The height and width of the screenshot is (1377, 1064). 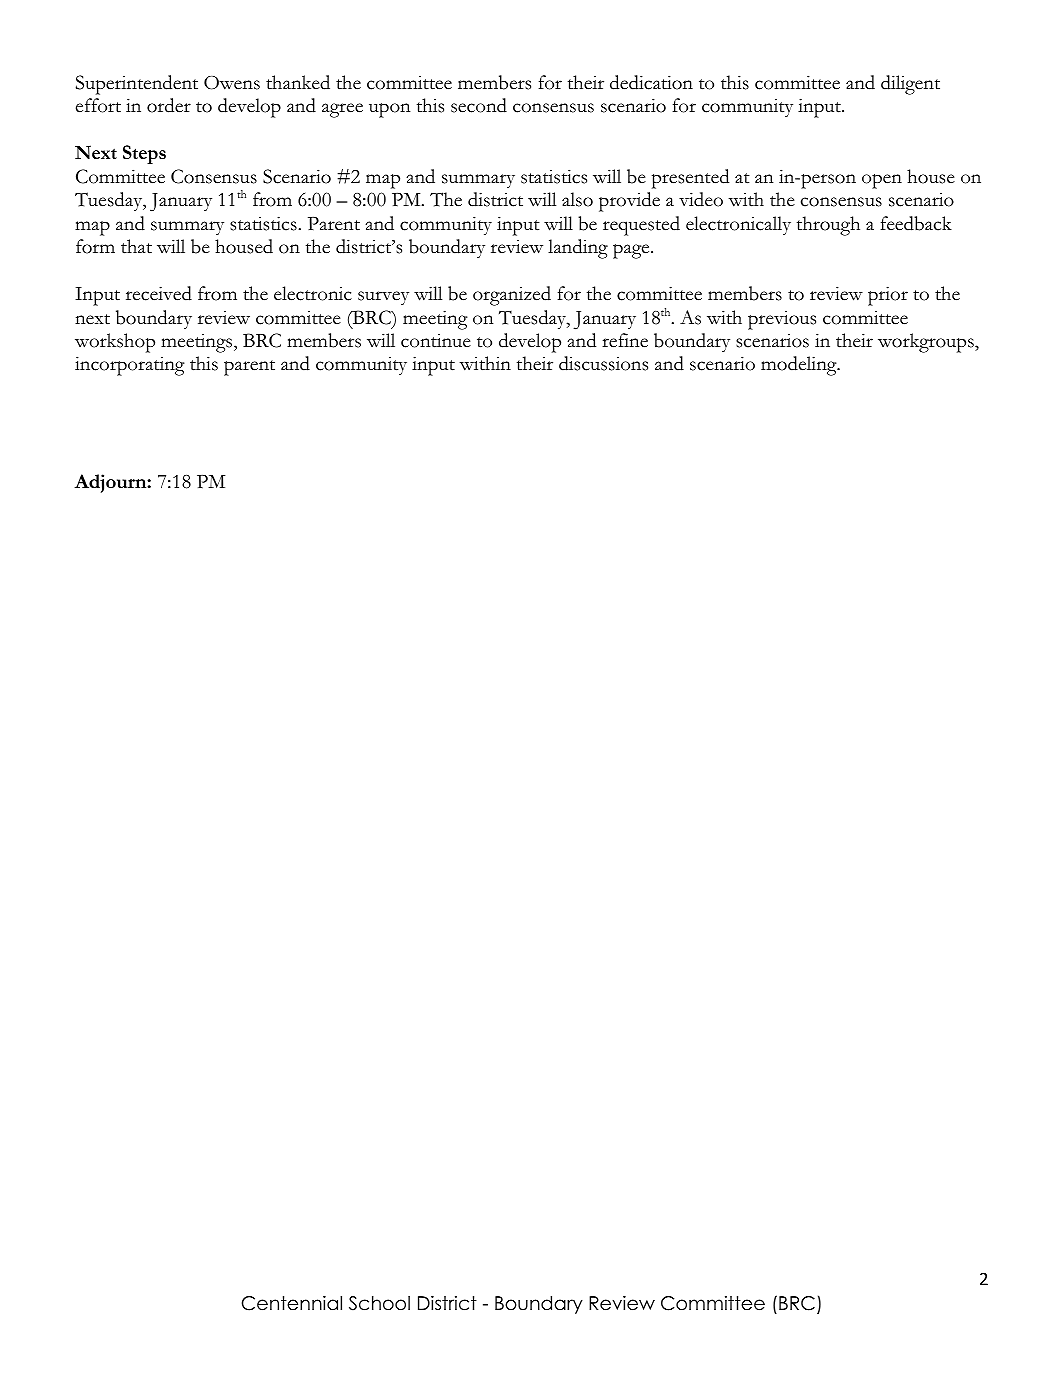 I want to click on incorporating, so click(x=130, y=366).
